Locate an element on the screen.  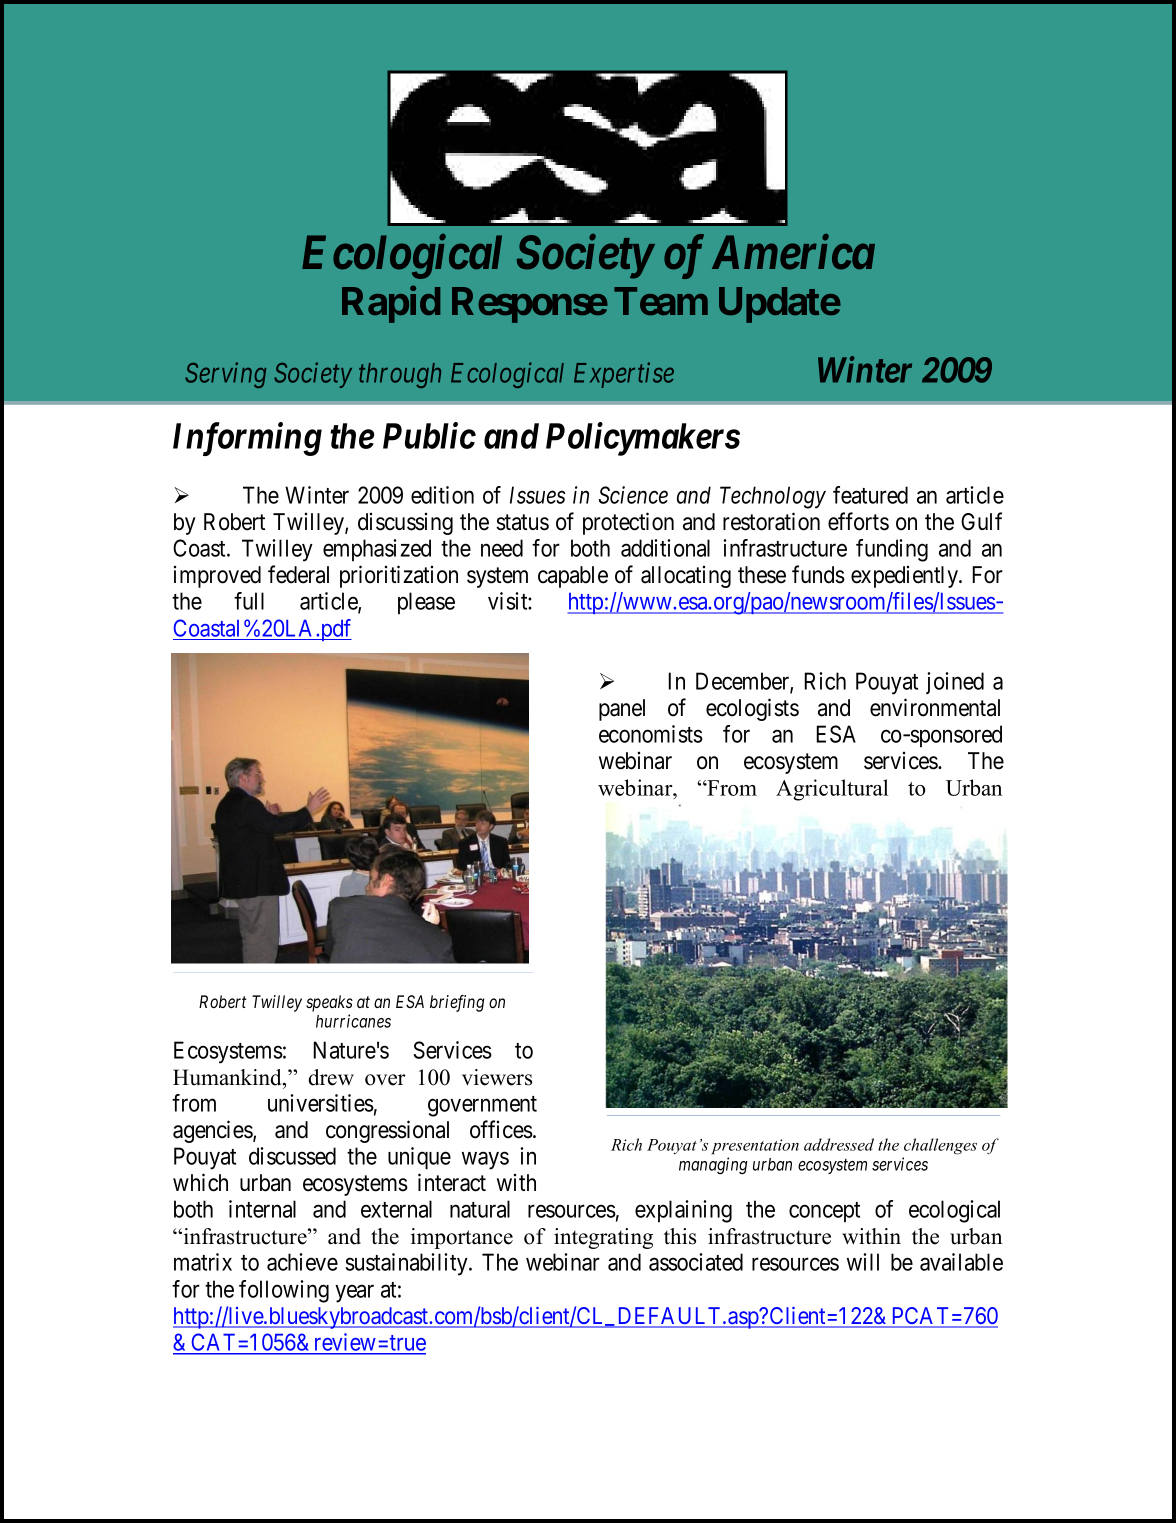
America is located at coordinates (793, 252).
